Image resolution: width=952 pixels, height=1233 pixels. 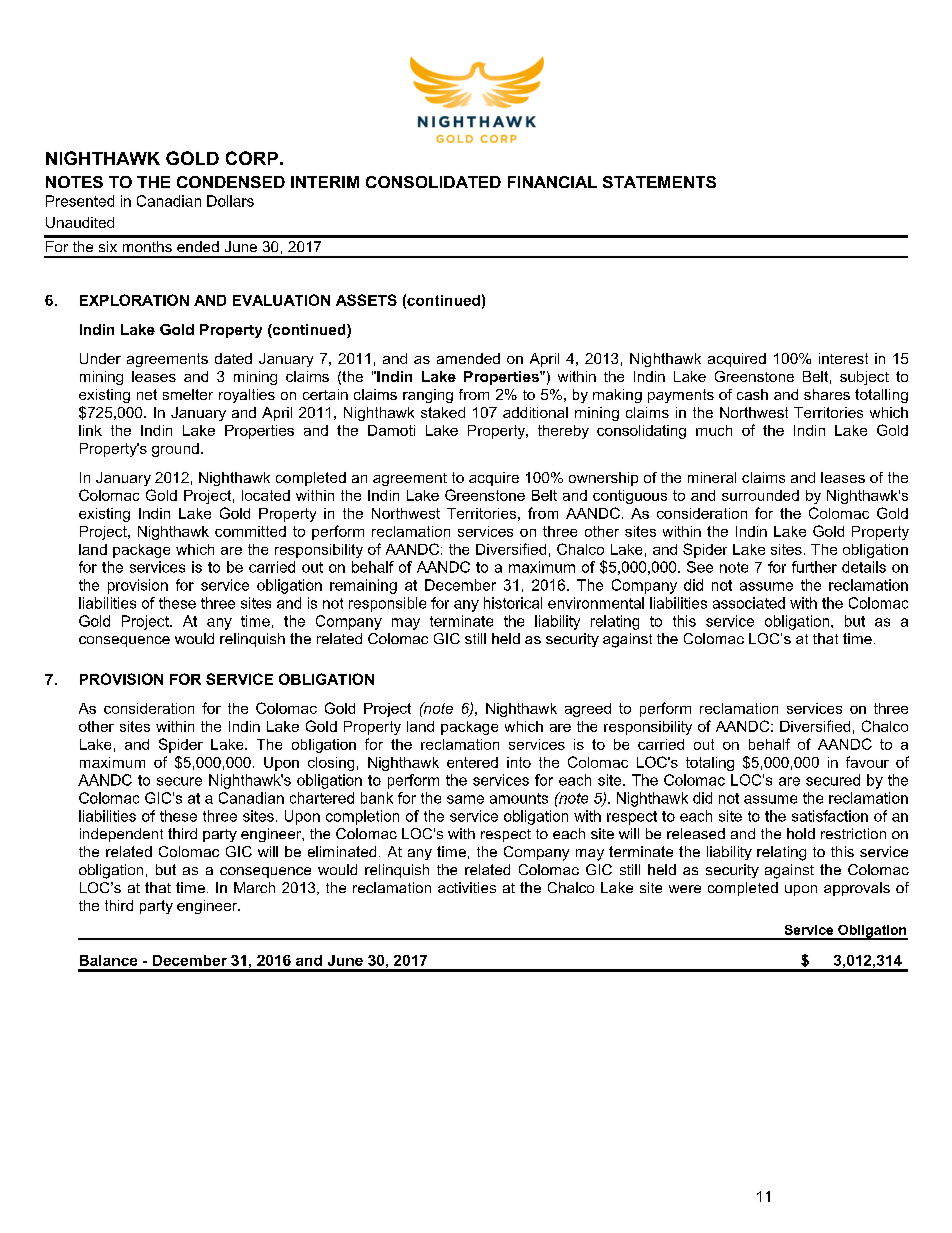 What do you see at coordinates (513, 603) in the image?
I see `historical` at bounding box center [513, 603].
